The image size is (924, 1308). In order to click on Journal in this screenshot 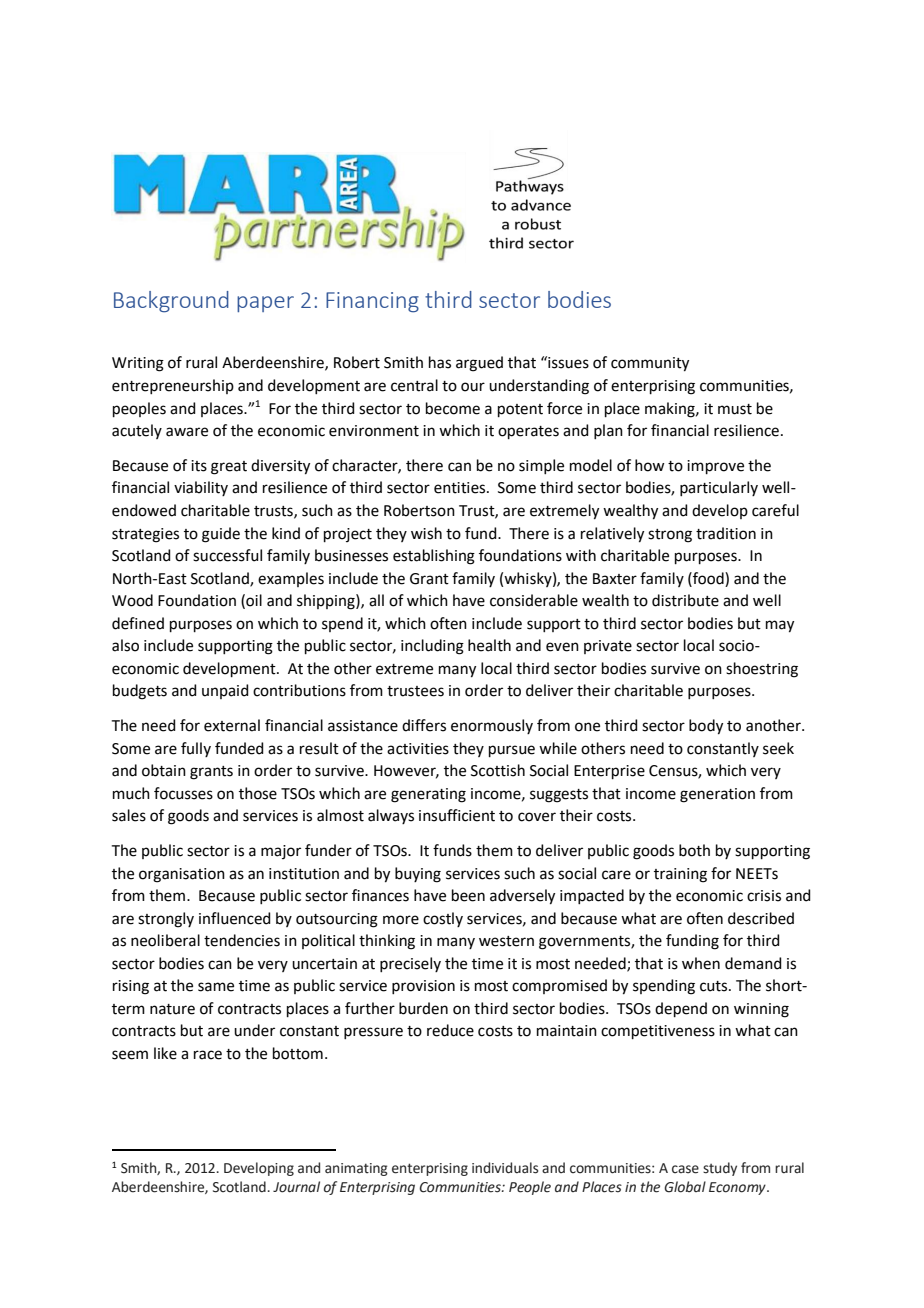, I will do `click(296, 1187)`.
